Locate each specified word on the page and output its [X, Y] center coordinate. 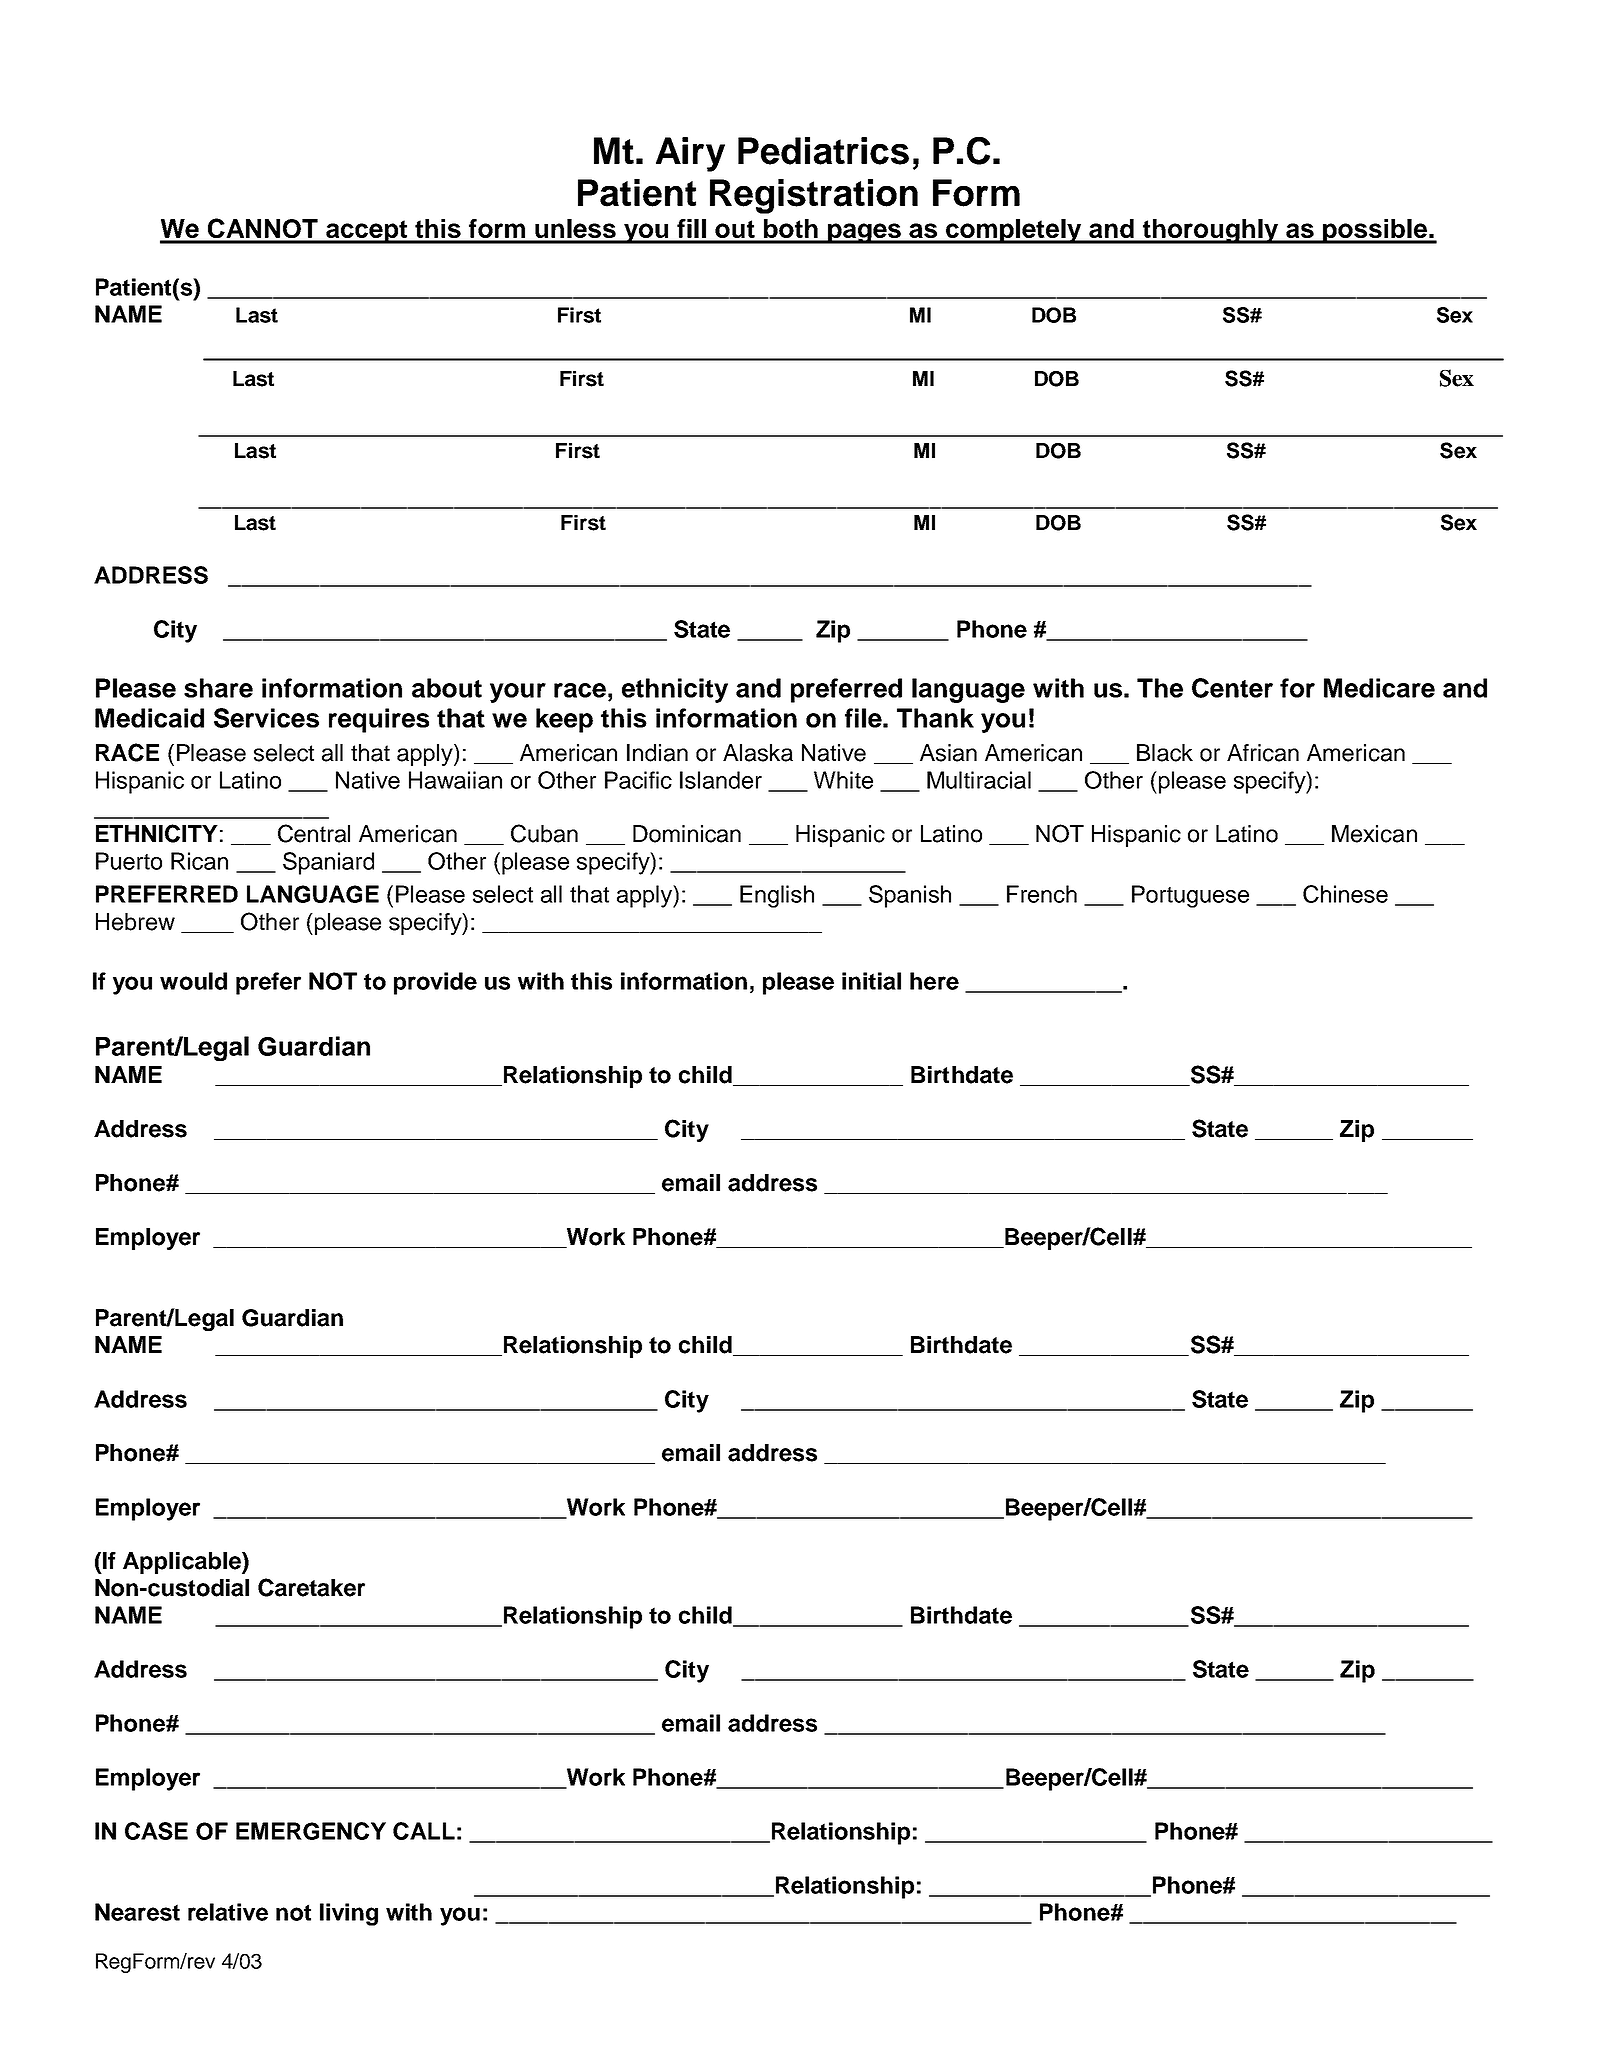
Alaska [758, 753]
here [934, 981]
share [218, 688]
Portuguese [1190, 896]
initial [871, 981]
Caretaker [311, 1587]
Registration [814, 196]
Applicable [183, 1563]
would [193, 981]
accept [367, 232]
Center [1232, 688]
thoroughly [1210, 231]
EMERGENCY [311, 1831]
